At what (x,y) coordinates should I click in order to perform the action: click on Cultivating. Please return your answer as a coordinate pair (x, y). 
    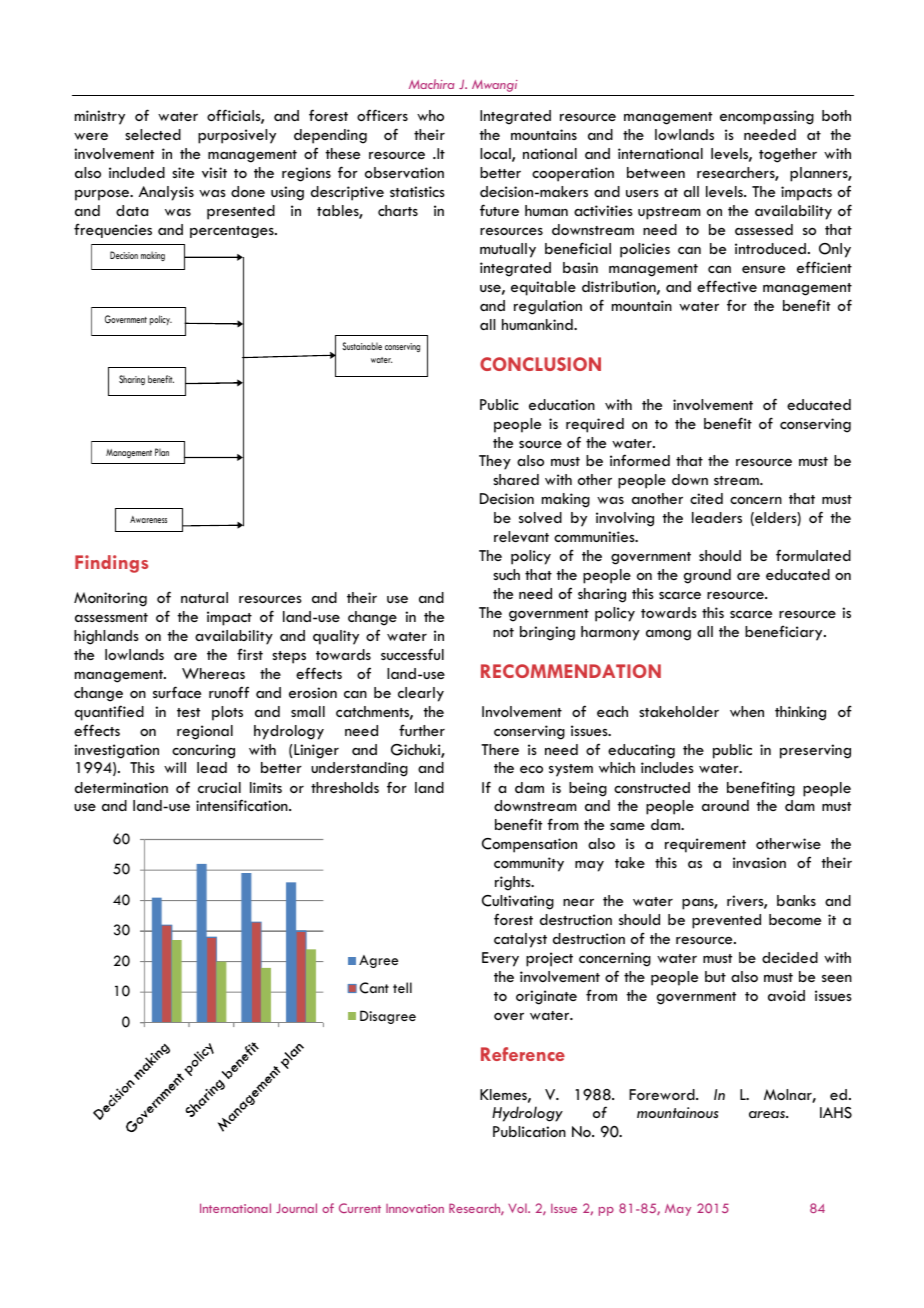
    Looking at the image, I should click on (518, 902).
